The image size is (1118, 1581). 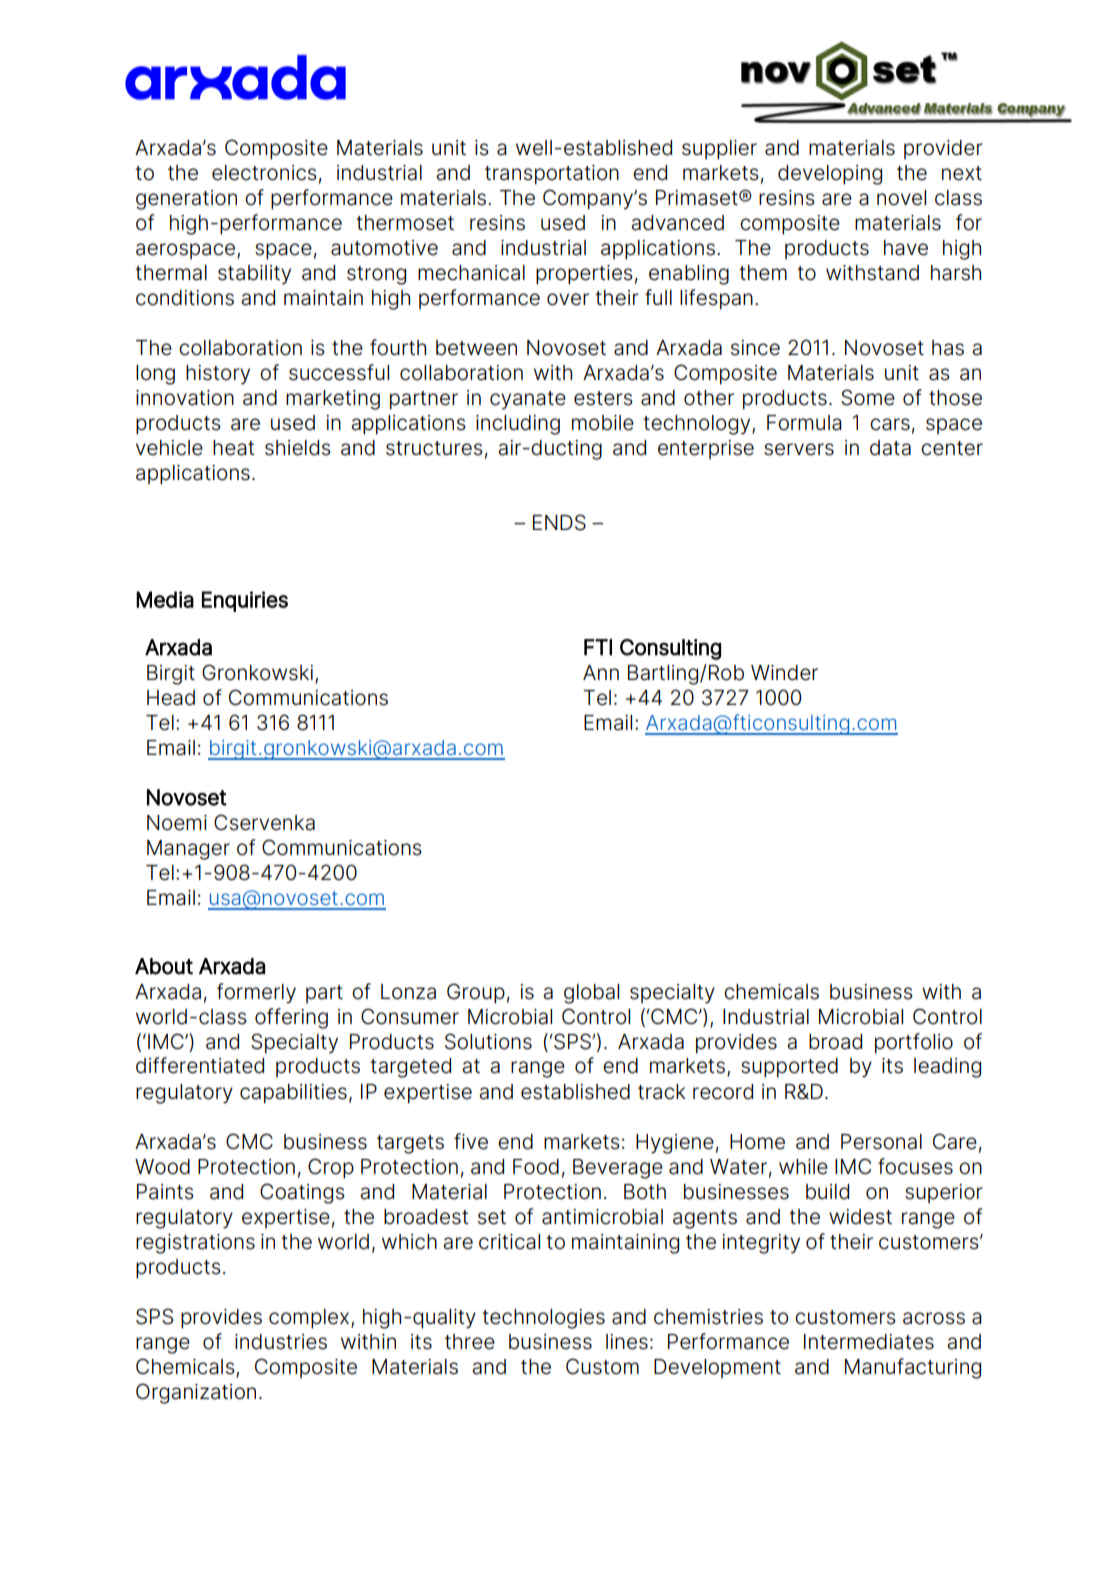 What do you see at coordinates (552, 175) in the screenshot?
I see `transportation` at bounding box center [552, 175].
